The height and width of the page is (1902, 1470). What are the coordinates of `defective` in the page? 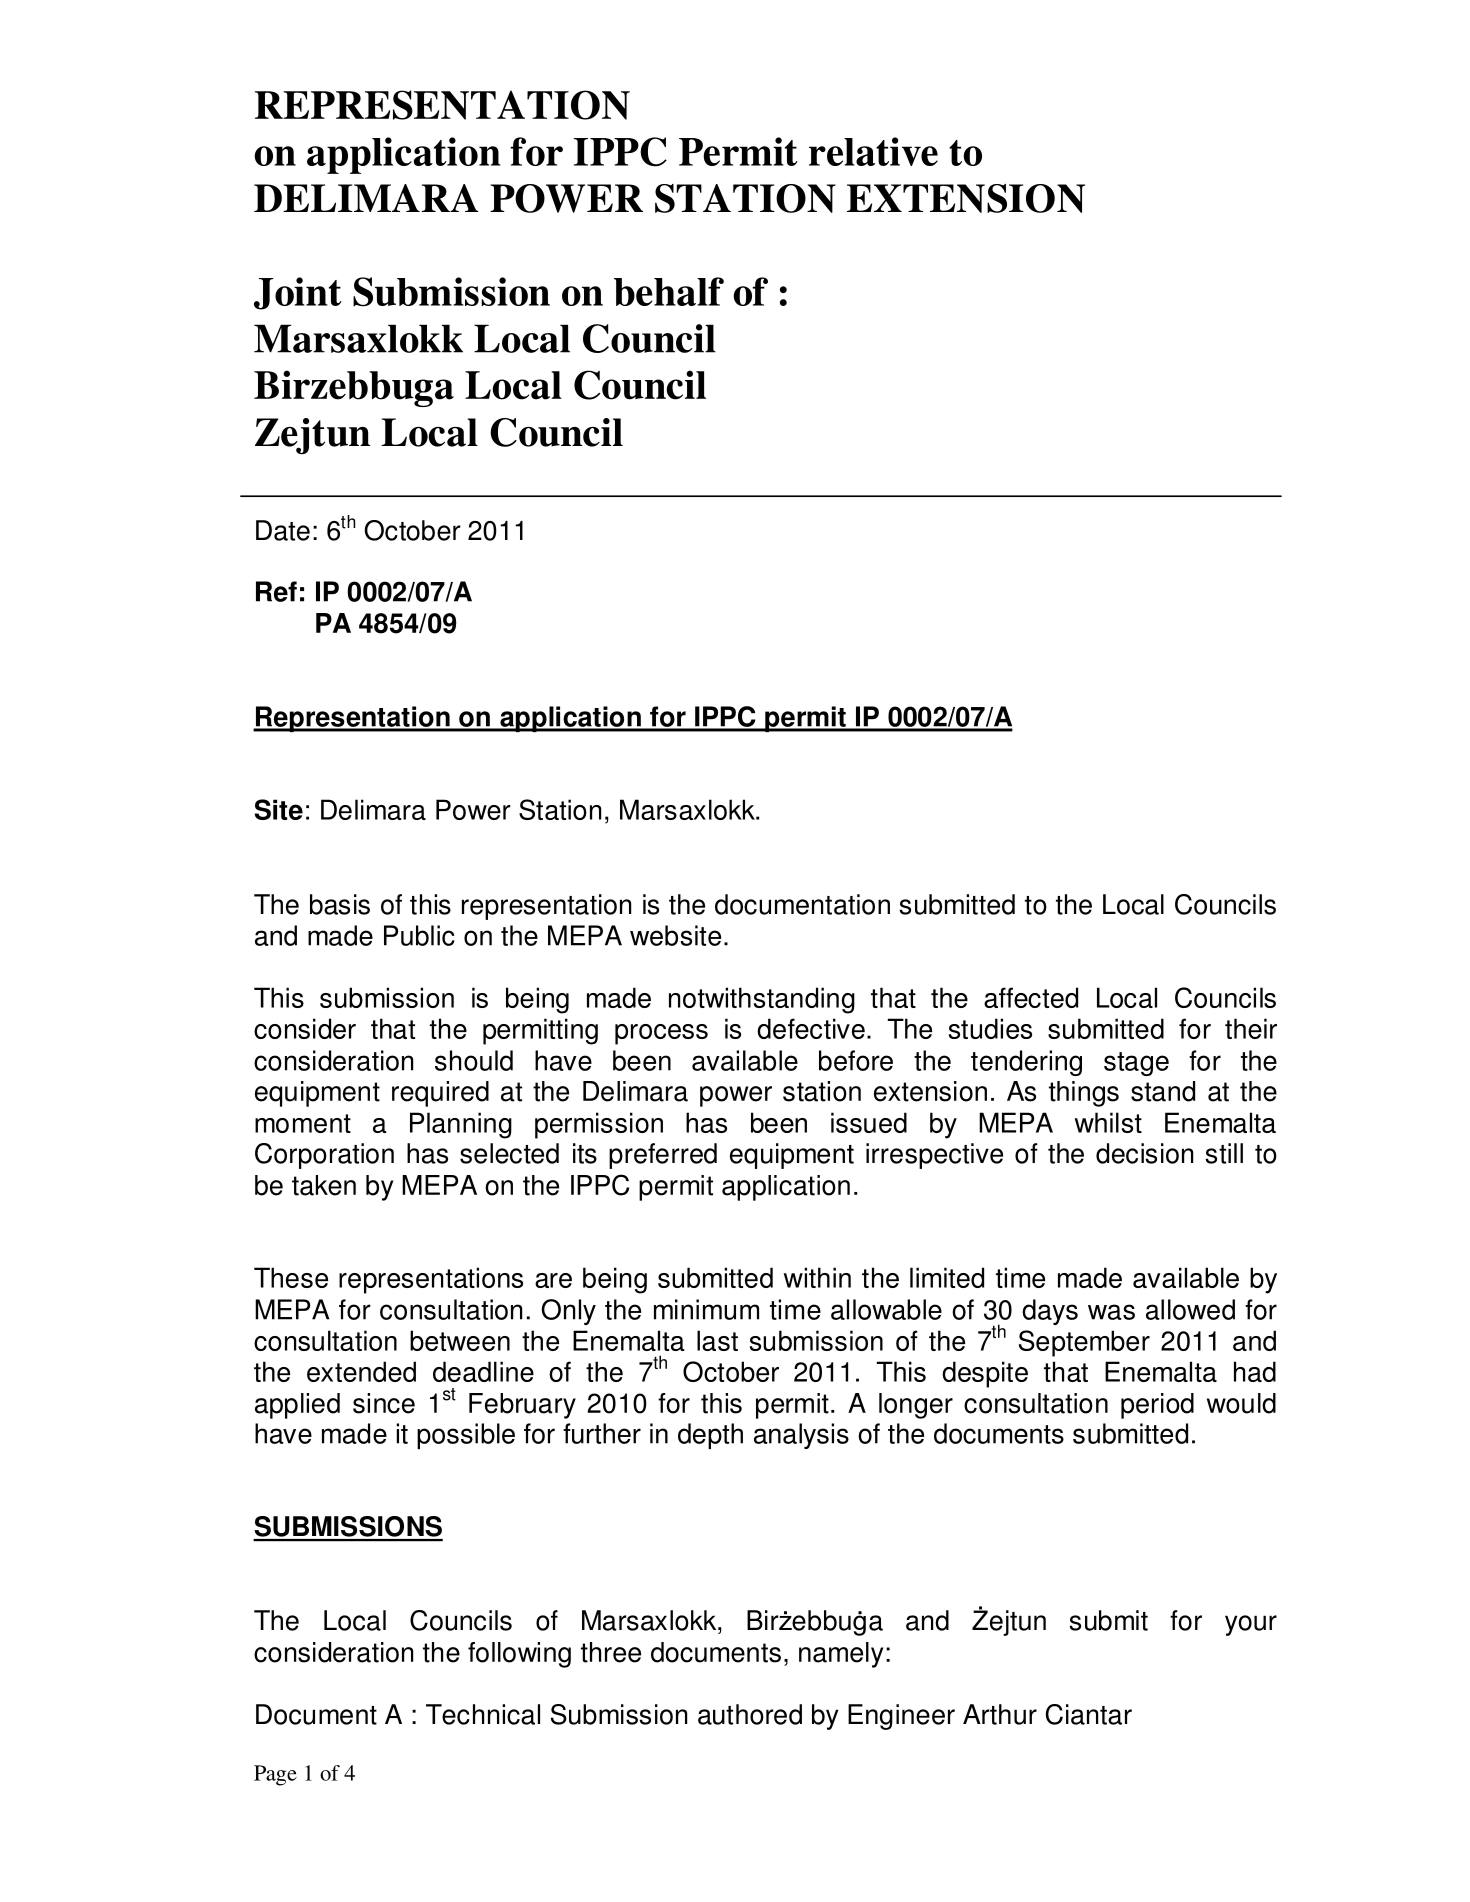 It's located at (811, 1028).
